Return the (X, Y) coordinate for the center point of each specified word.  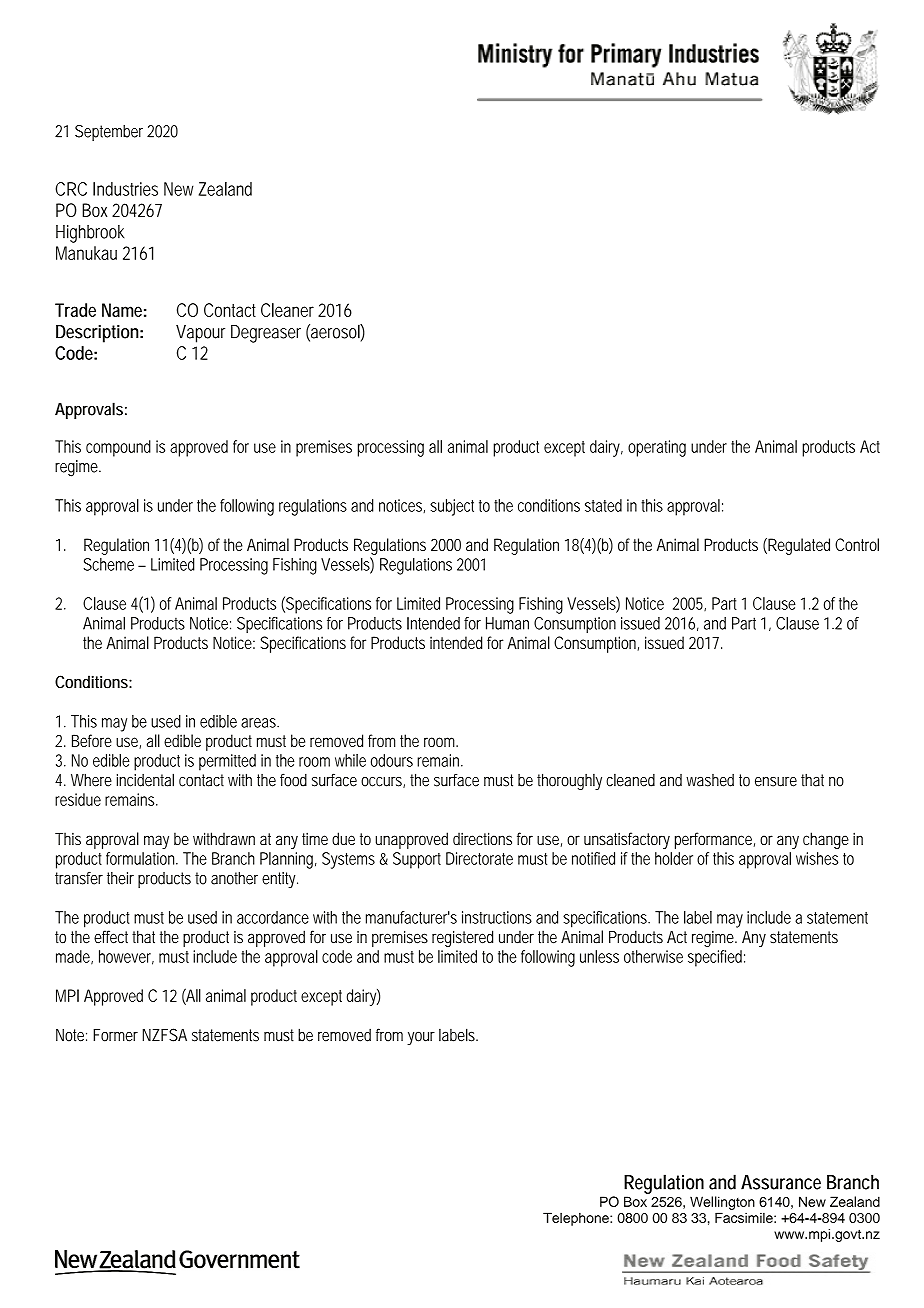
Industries (125, 189)
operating (657, 448)
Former (115, 1035)
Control (857, 544)
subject (452, 507)
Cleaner (287, 310)
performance (715, 840)
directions (482, 838)
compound (118, 448)
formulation (142, 858)
